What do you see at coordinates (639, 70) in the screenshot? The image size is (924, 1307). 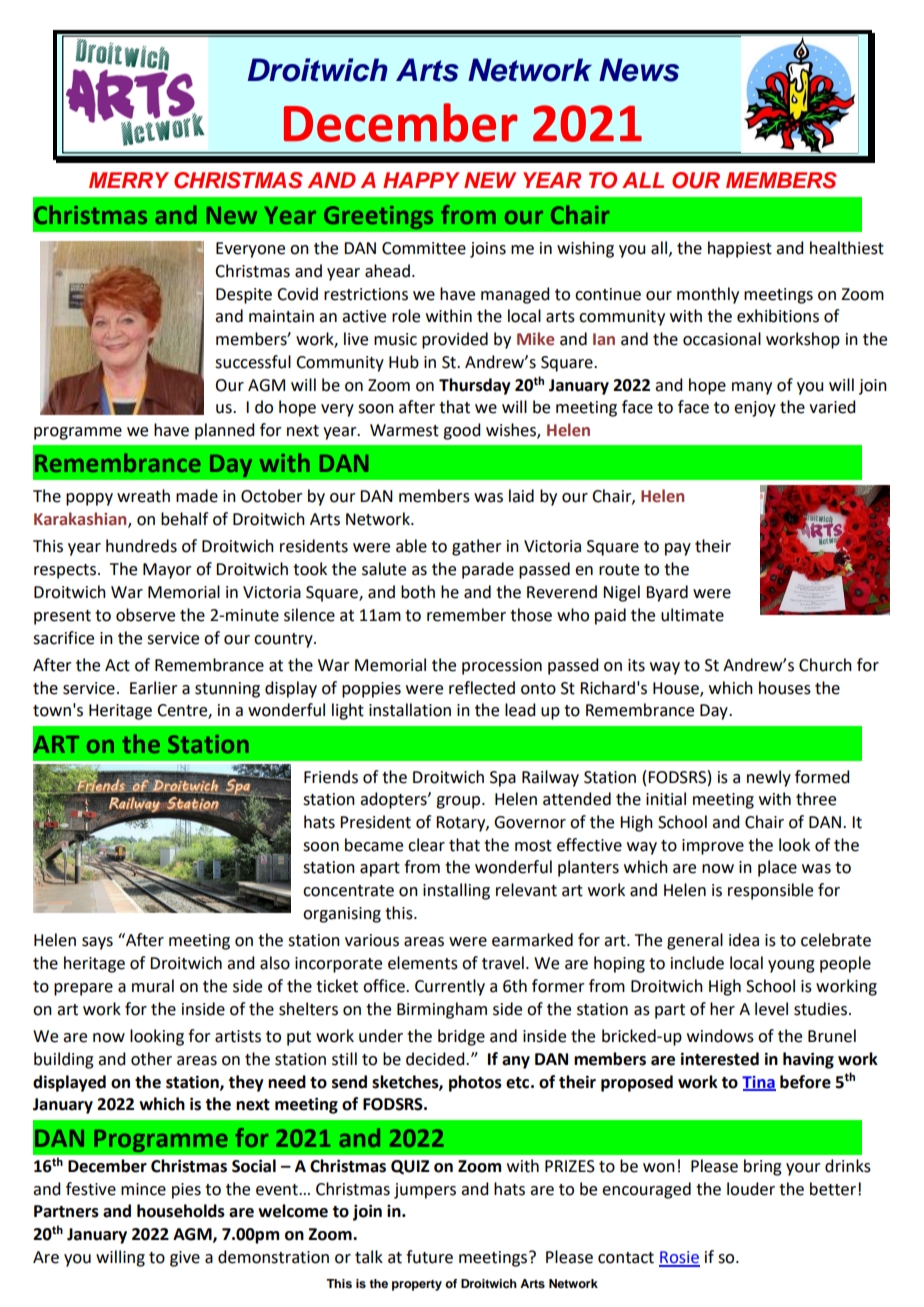 I see `News` at bounding box center [639, 70].
